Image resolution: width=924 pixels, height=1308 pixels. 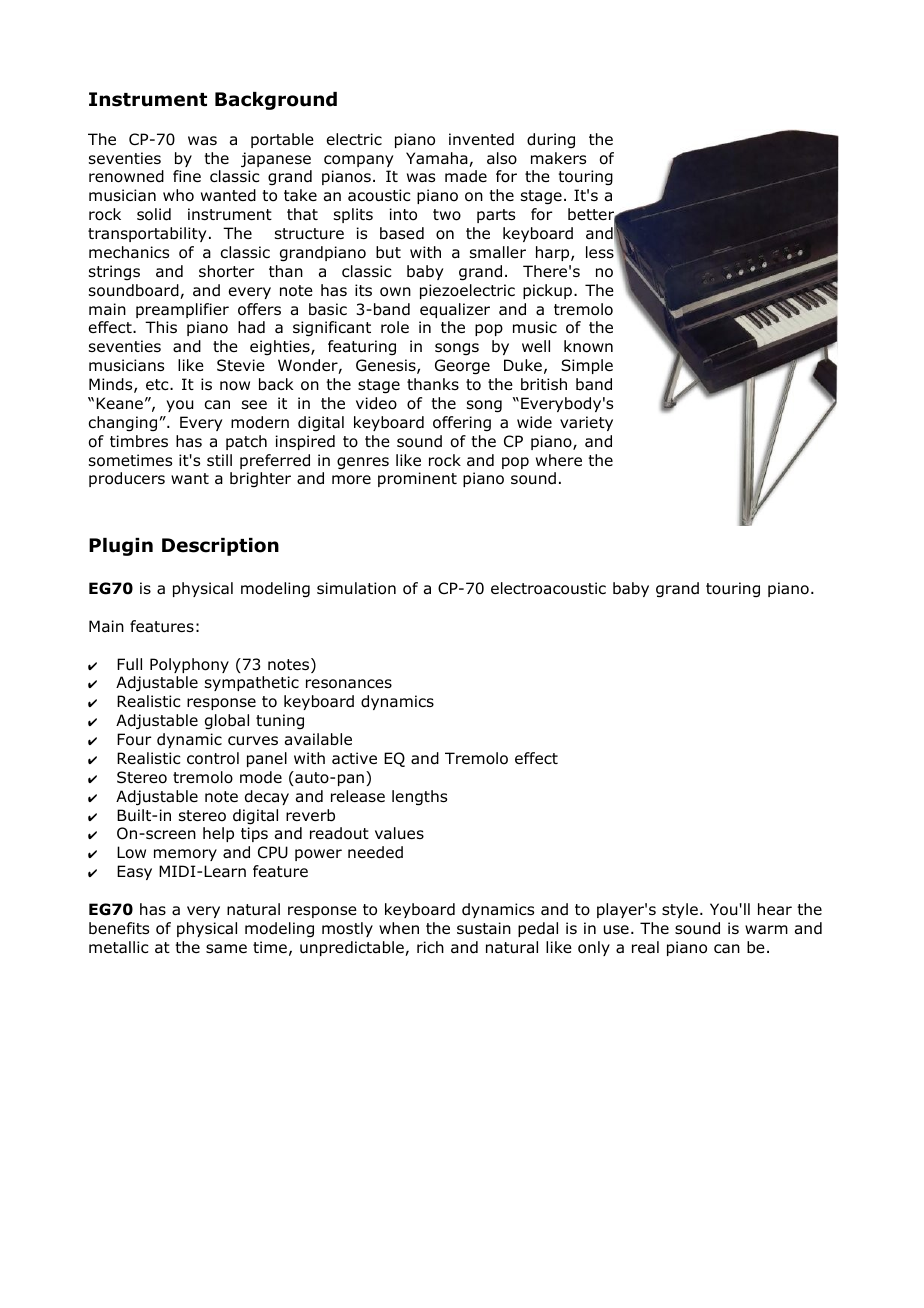 What do you see at coordinates (430, 947) in the page?
I see `rich` at bounding box center [430, 947].
